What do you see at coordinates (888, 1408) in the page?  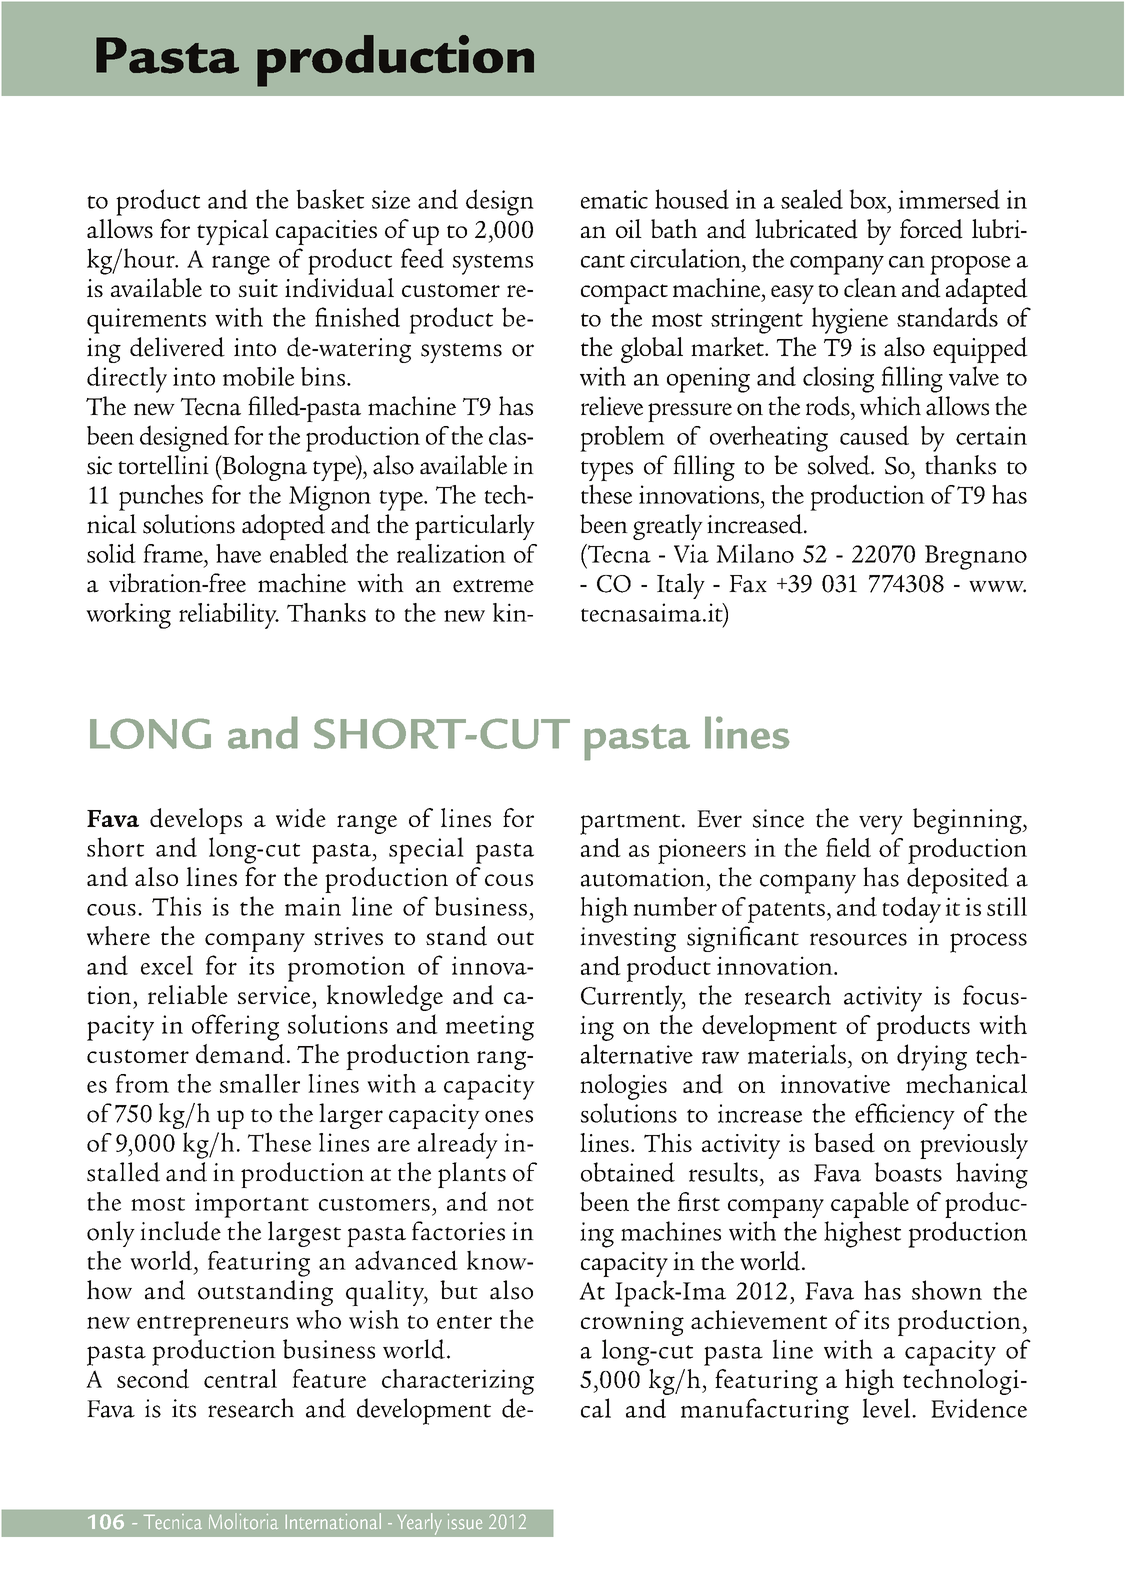 I see `level` at bounding box center [888, 1408].
